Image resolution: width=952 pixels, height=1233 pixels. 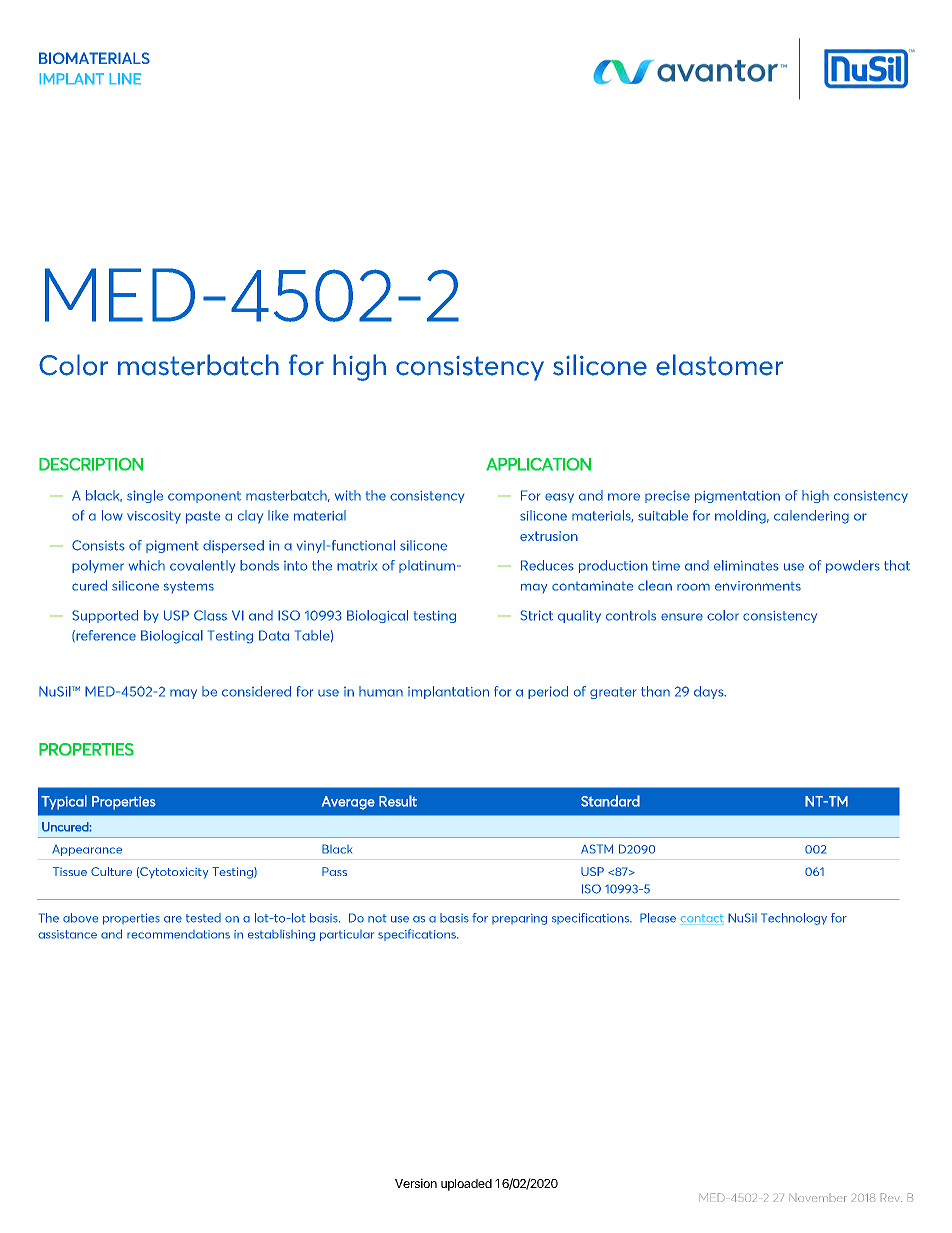 I want to click on preparing, so click(x=519, y=919).
